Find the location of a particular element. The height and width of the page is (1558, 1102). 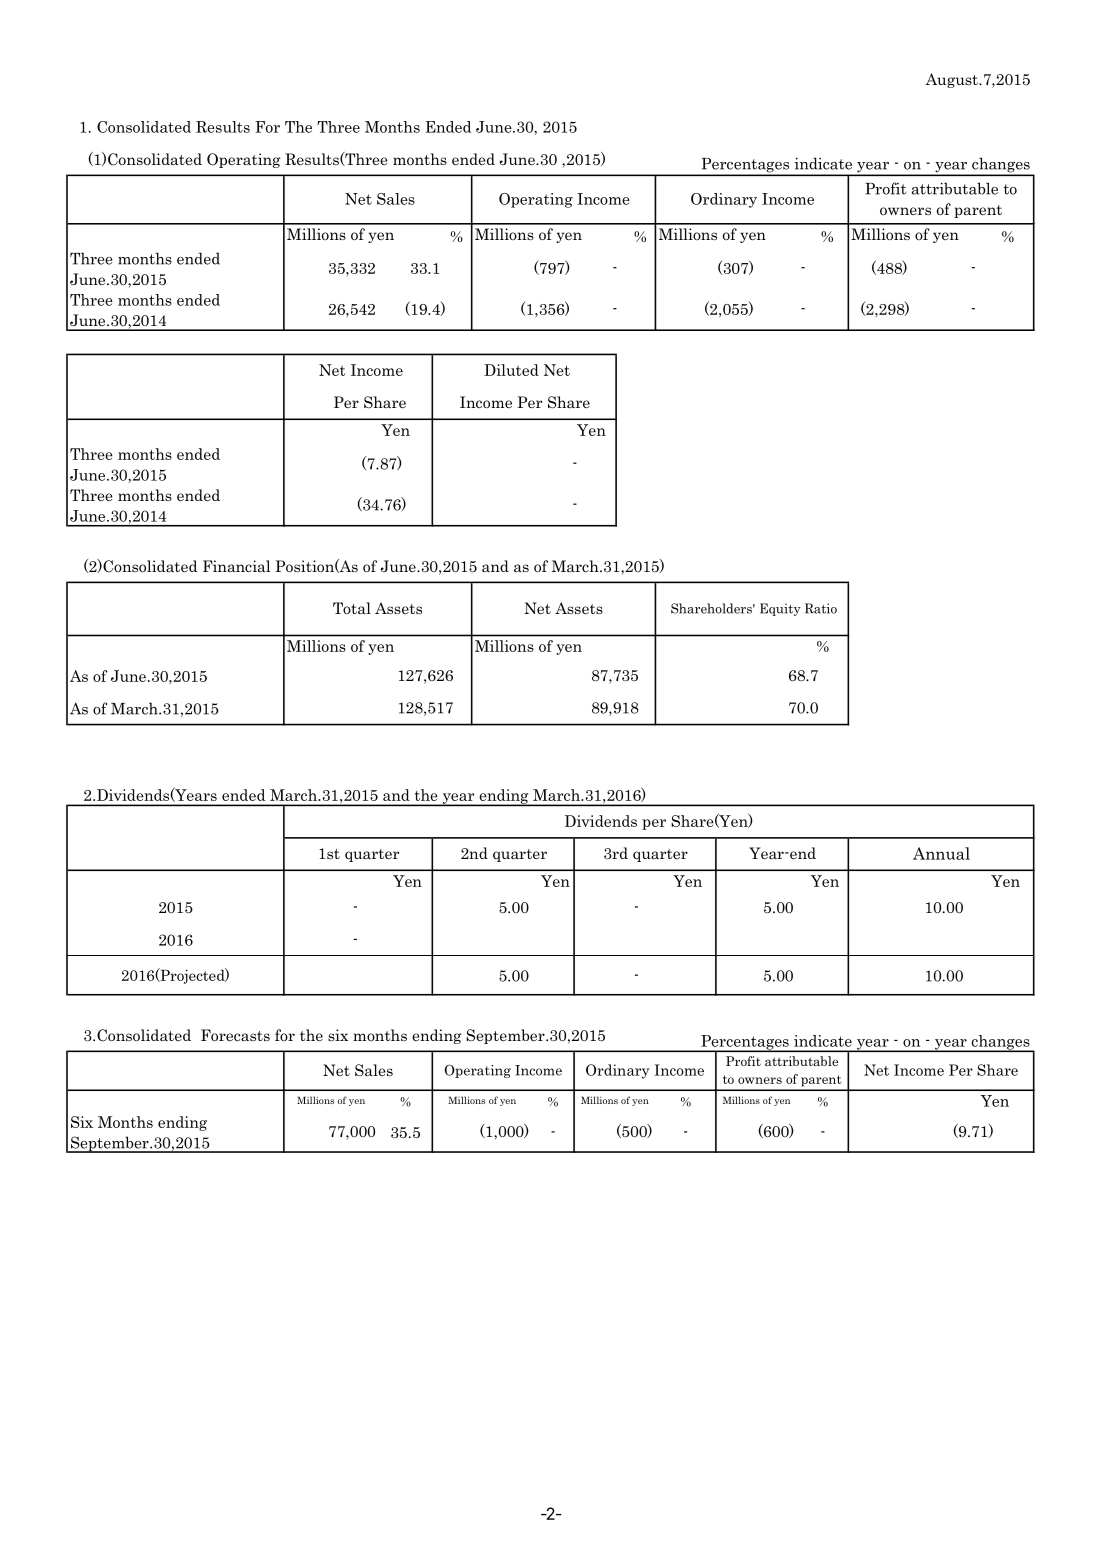

Ratio is located at coordinates (821, 608).
